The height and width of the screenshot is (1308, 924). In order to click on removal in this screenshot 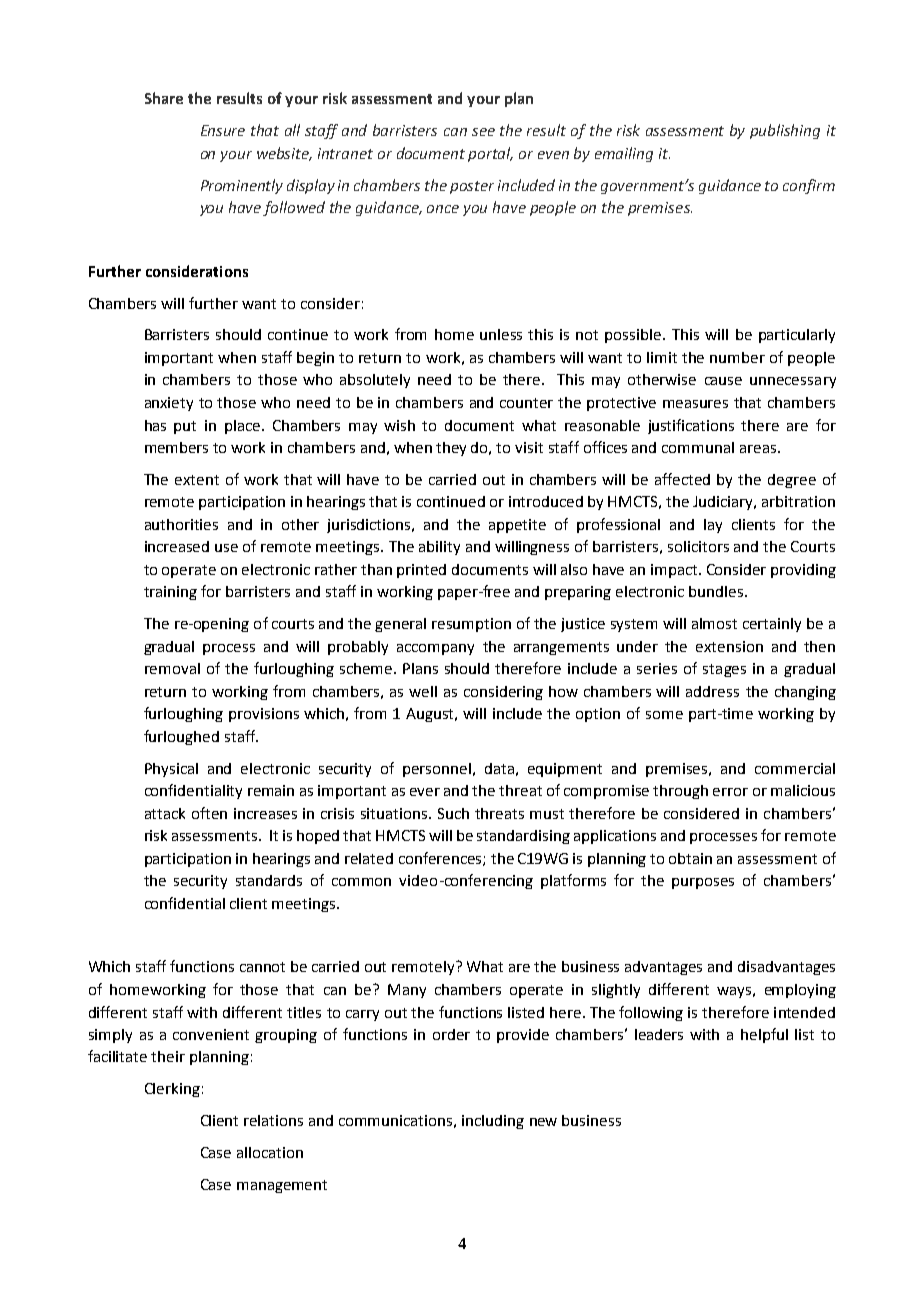, I will do `click(172, 668)`.
